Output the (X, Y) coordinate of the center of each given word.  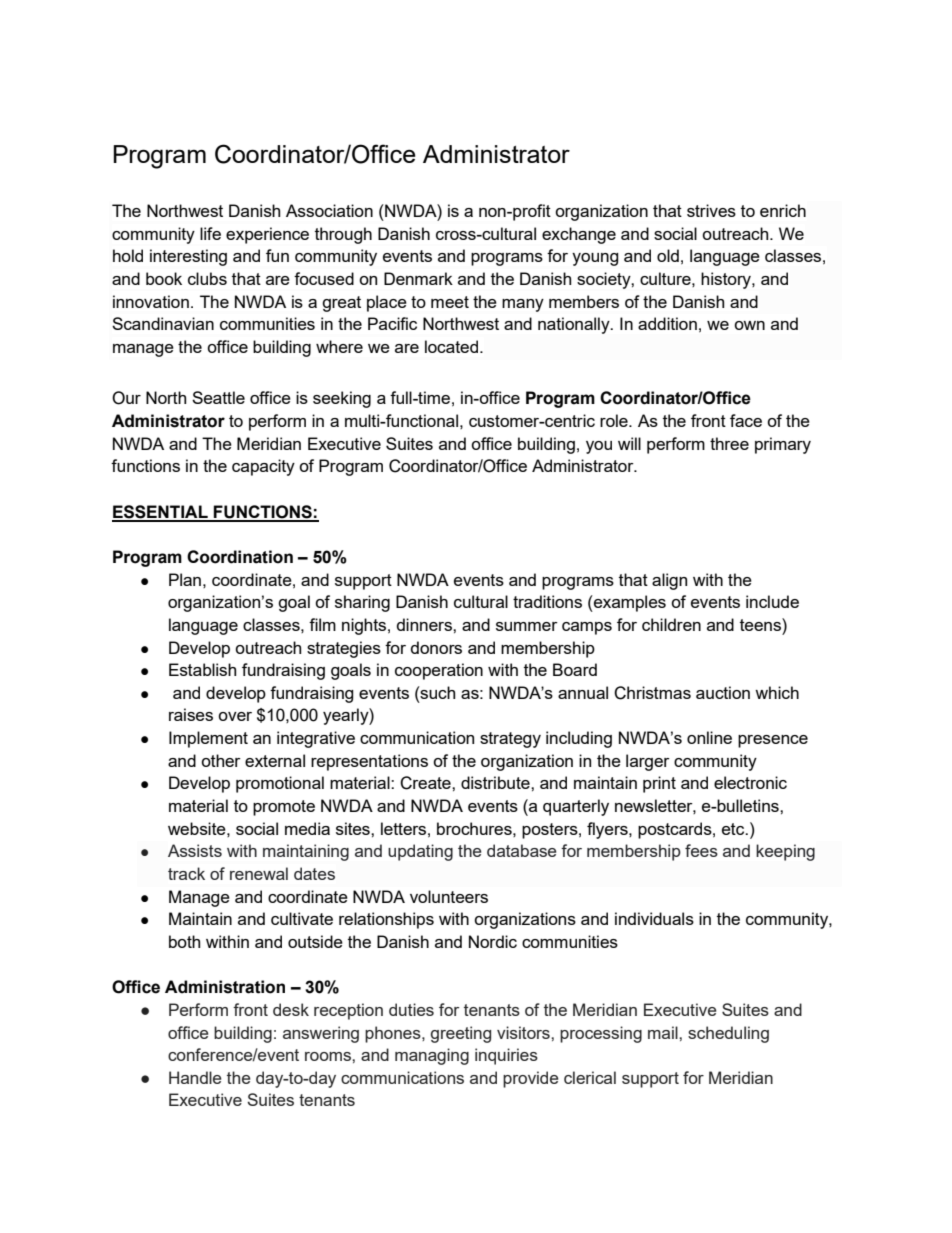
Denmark (418, 278)
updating (420, 852)
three (729, 443)
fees (701, 850)
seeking (342, 399)
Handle (195, 1077)
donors (436, 647)
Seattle (218, 397)
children (671, 624)
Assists (195, 850)
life (210, 233)
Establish (202, 669)
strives (711, 210)
